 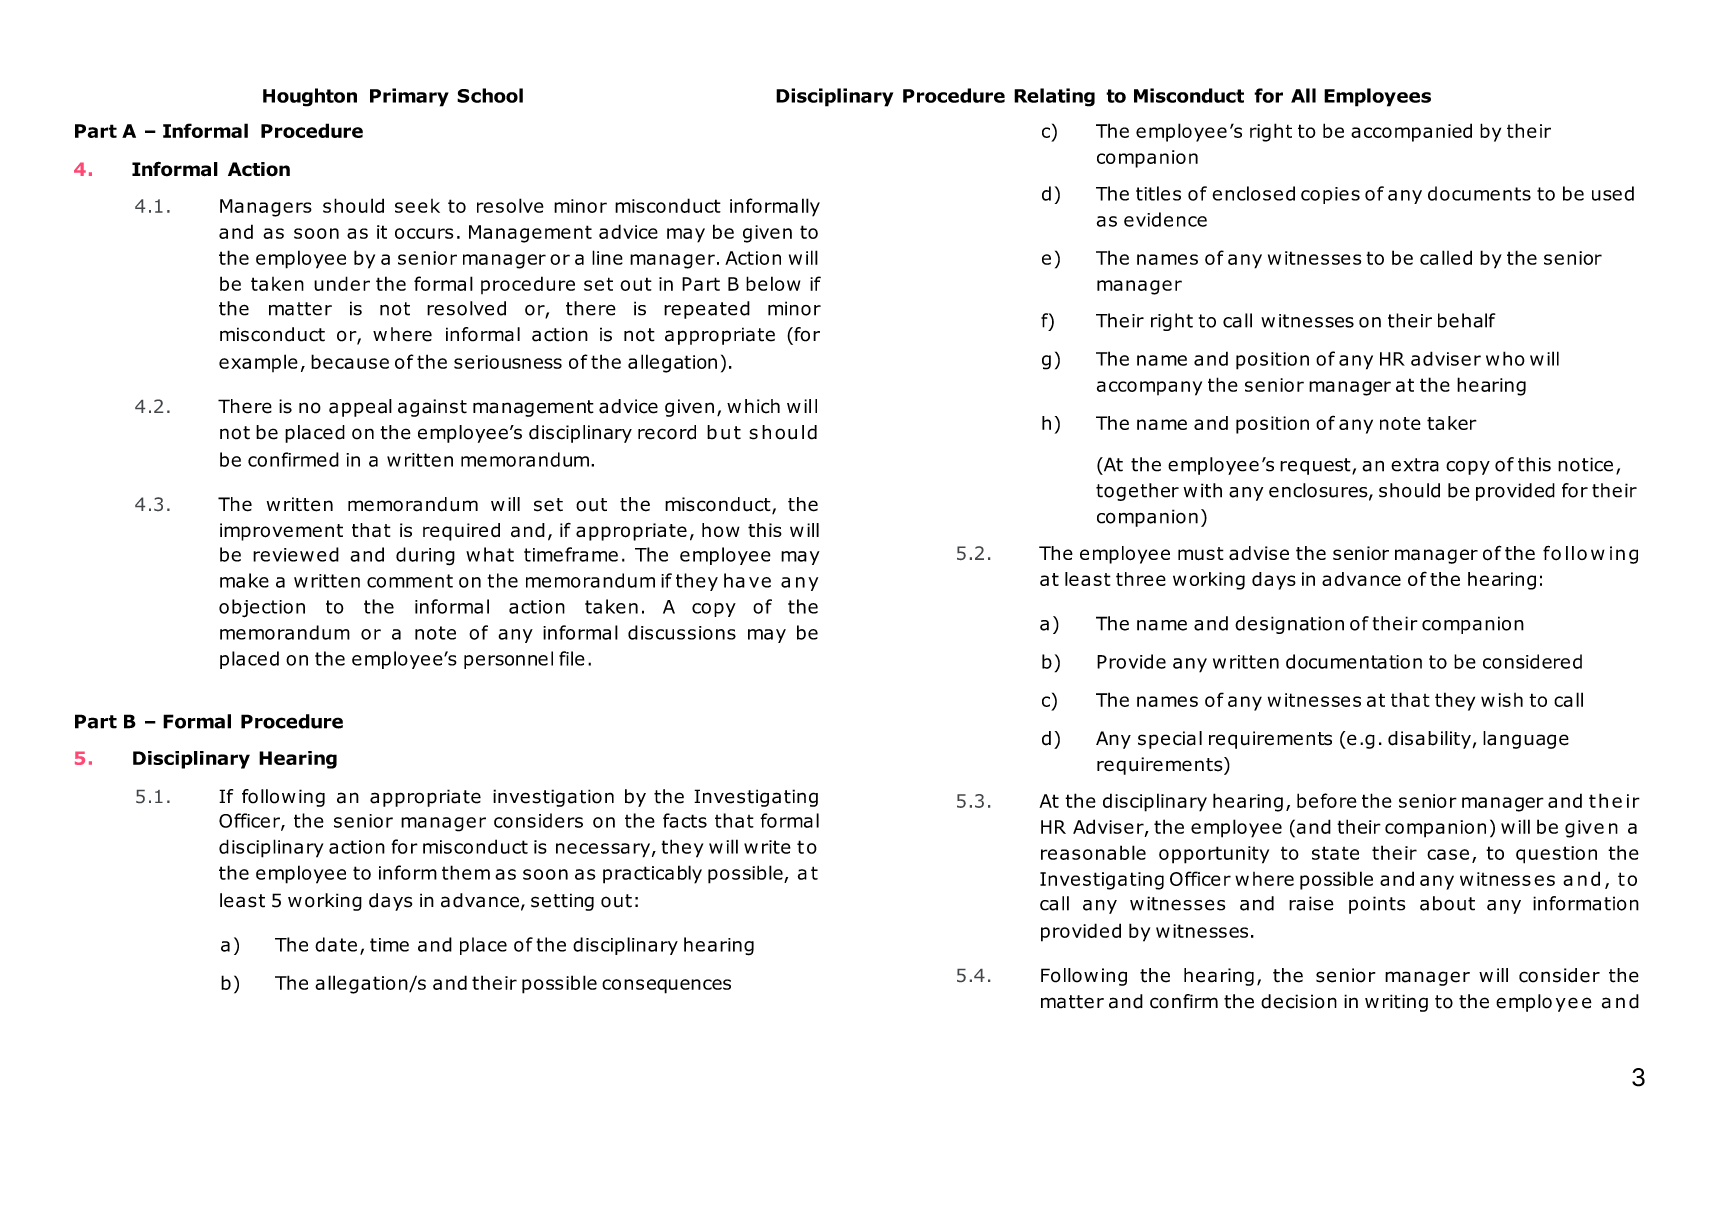 What do you see at coordinates (1201, 554) in the document?
I see `must` at bounding box center [1201, 554].
